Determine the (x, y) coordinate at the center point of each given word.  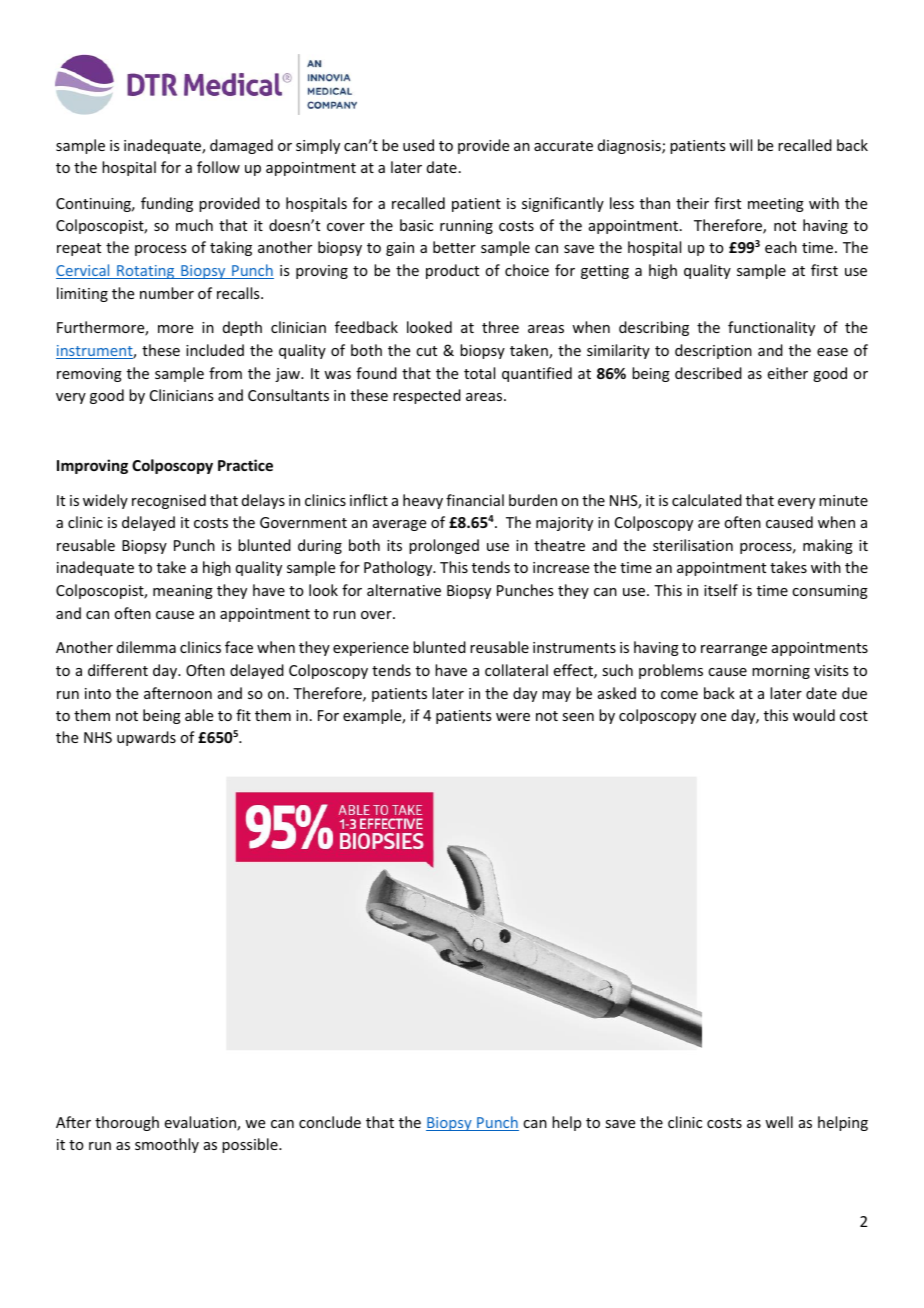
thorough (127, 1123)
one (713, 717)
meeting (776, 205)
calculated (707, 500)
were (513, 717)
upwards (146, 738)
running (466, 227)
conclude (330, 1122)
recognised (169, 501)
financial (475, 500)
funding (167, 204)
